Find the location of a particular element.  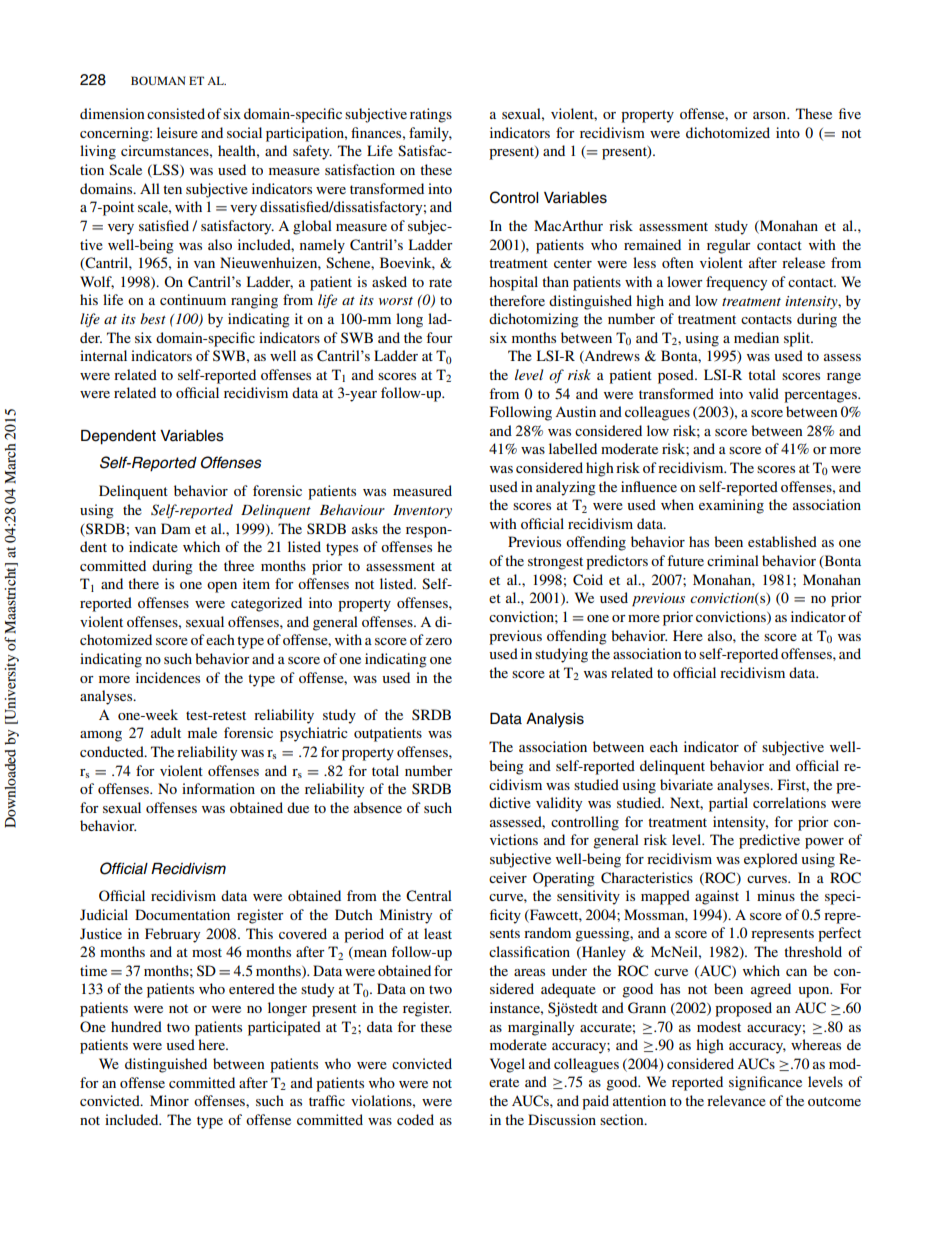

median is located at coordinates (756, 337).
